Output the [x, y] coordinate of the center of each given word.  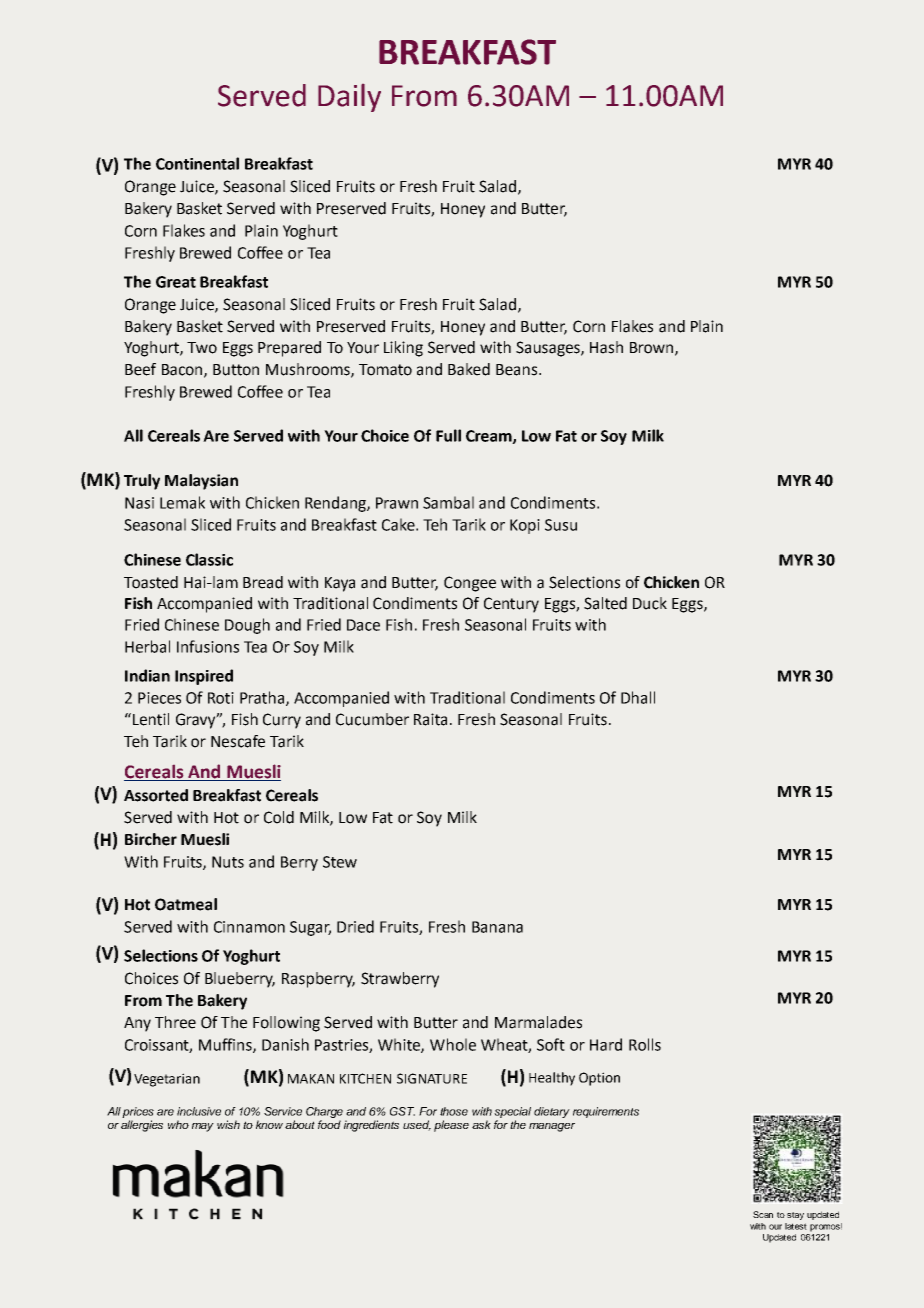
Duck [650, 603]
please [451, 1126]
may [203, 1127]
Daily [349, 98]
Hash [606, 347]
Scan [763, 1214]
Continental [197, 163]
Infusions [208, 646]
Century [511, 605]
